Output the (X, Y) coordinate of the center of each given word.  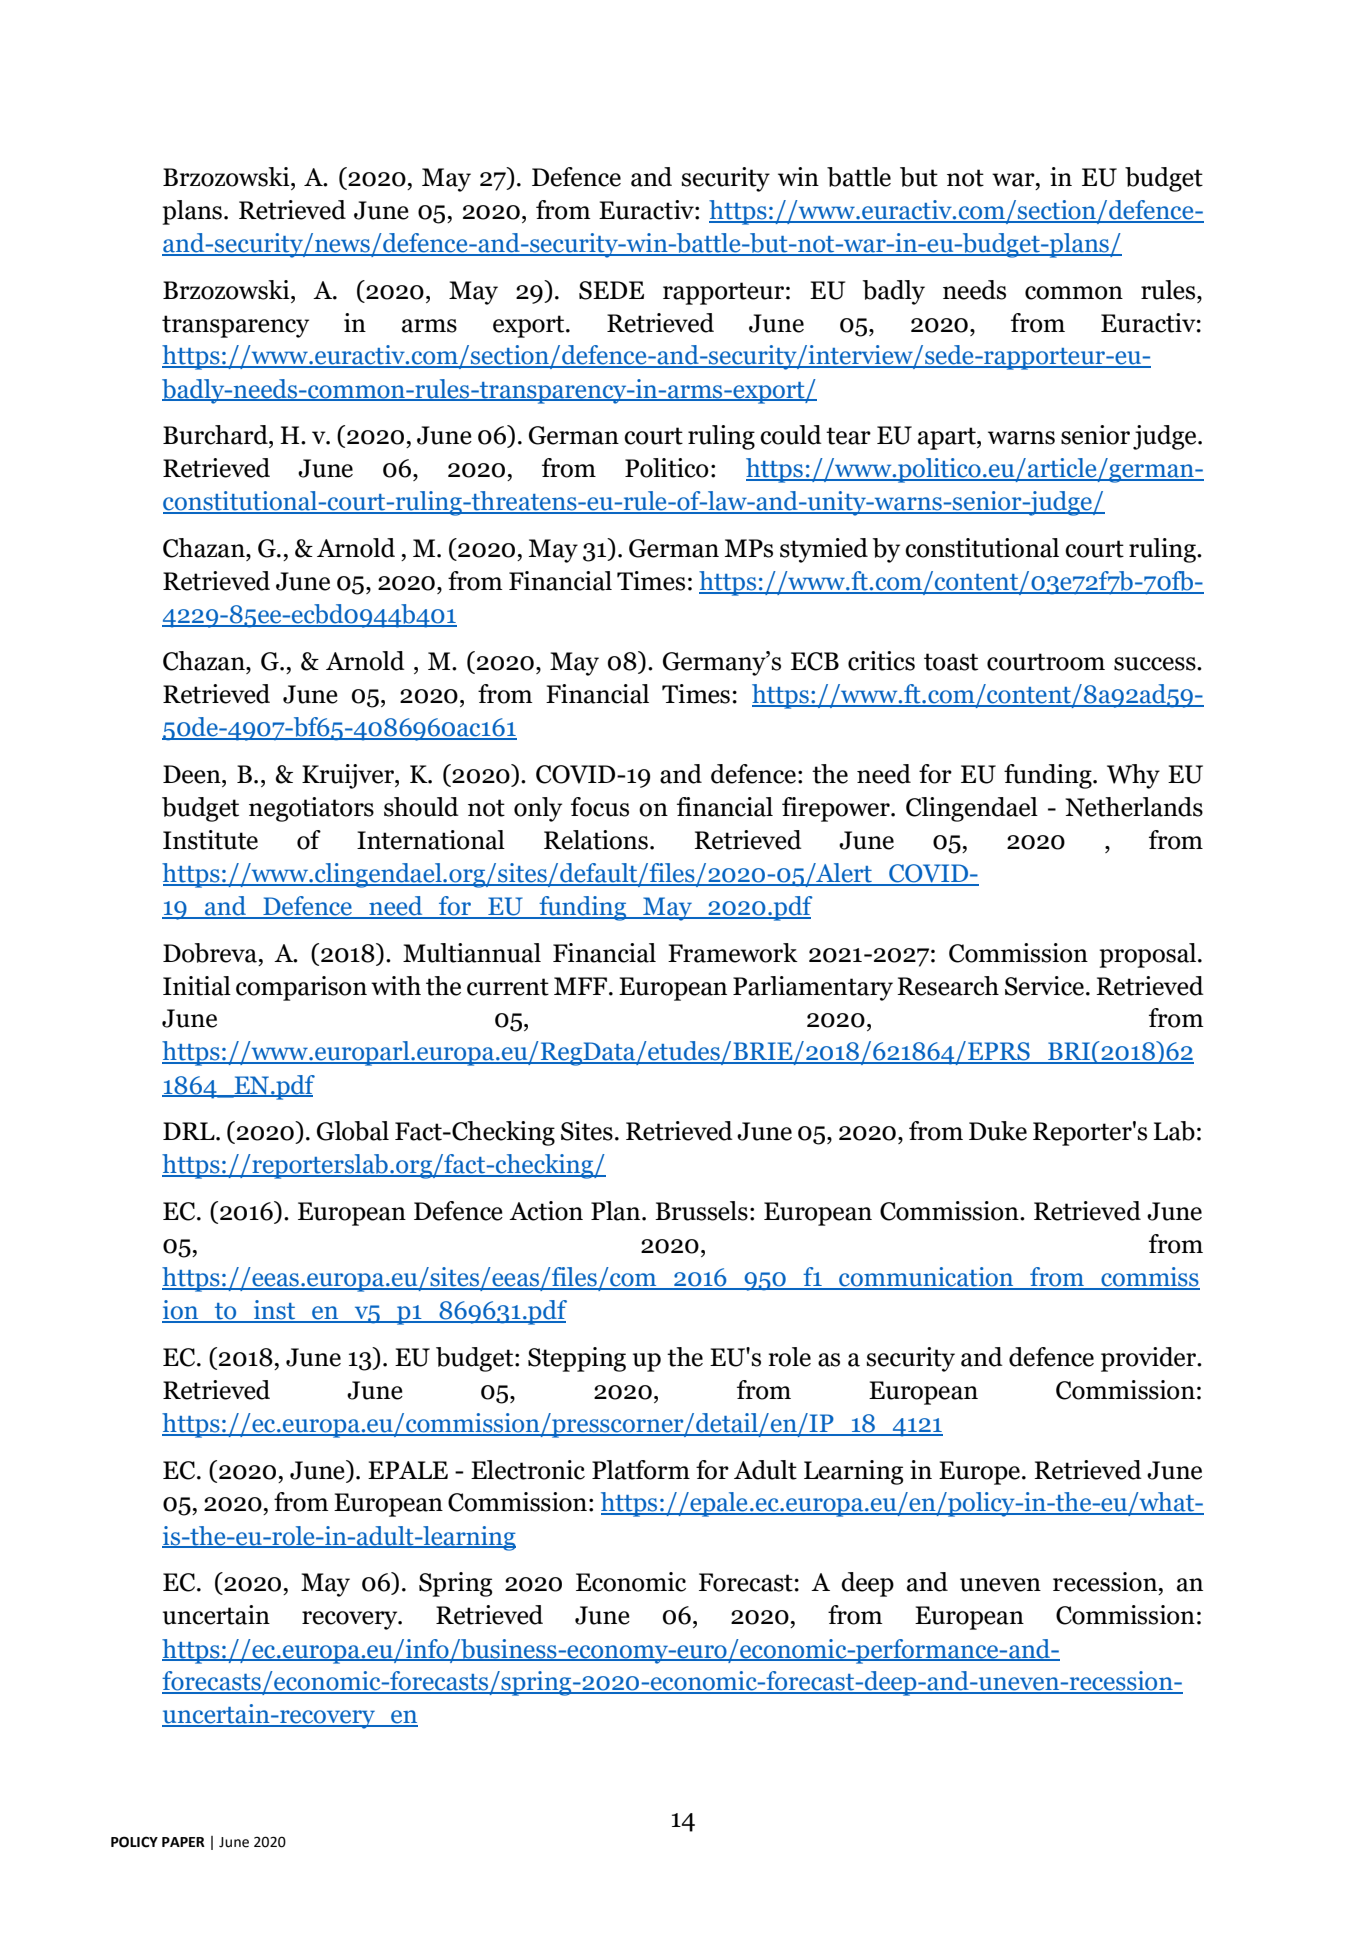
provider (1150, 1359)
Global (353, 1131)
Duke (998, 1131)
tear (848, 436)
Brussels (701, 1211)
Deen (193, 774)
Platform (641, 1470)
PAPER (183, 1842)
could (791, 435)
